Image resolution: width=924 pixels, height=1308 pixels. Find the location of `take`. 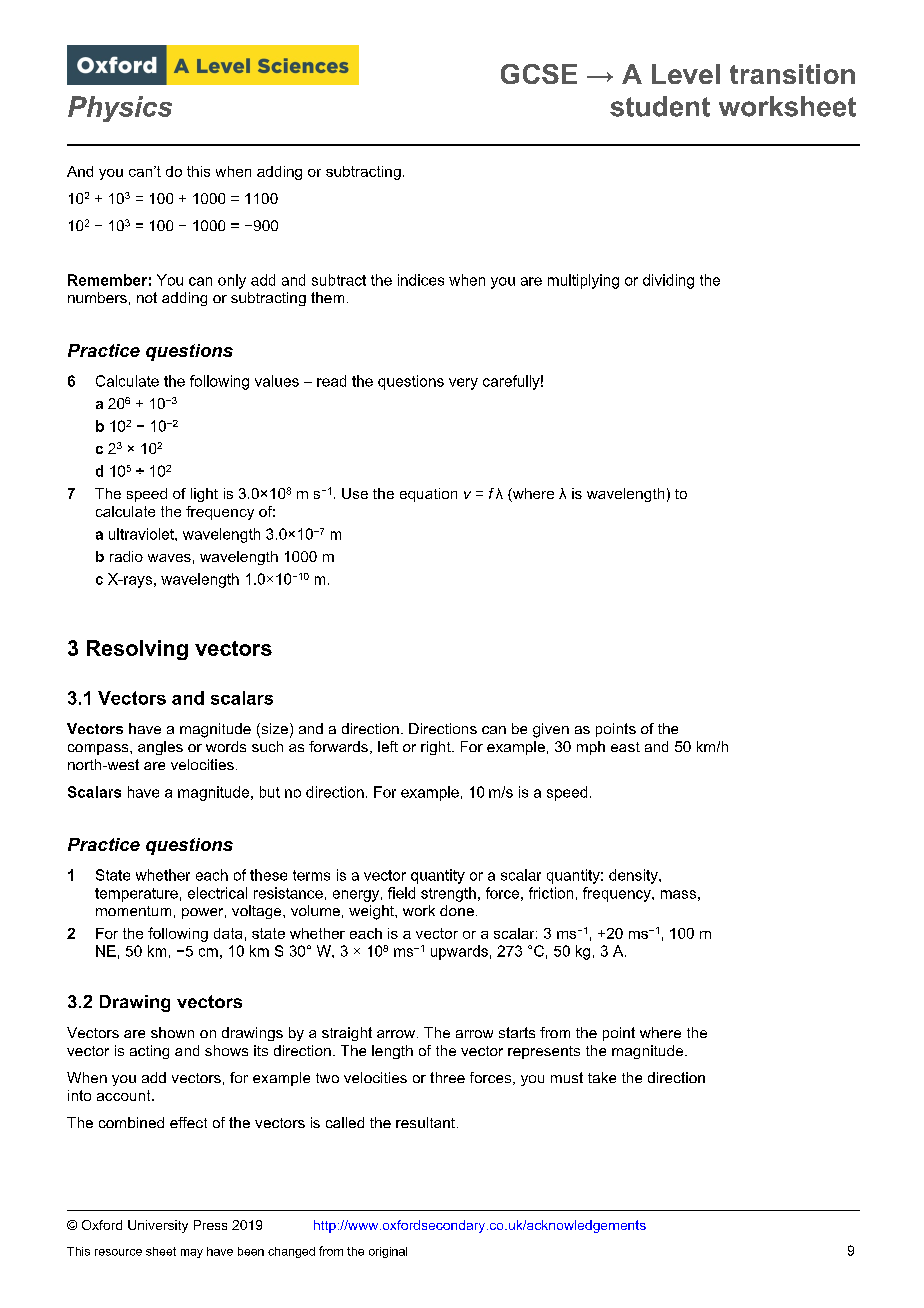

take is located at coordinates (602, 1077).
